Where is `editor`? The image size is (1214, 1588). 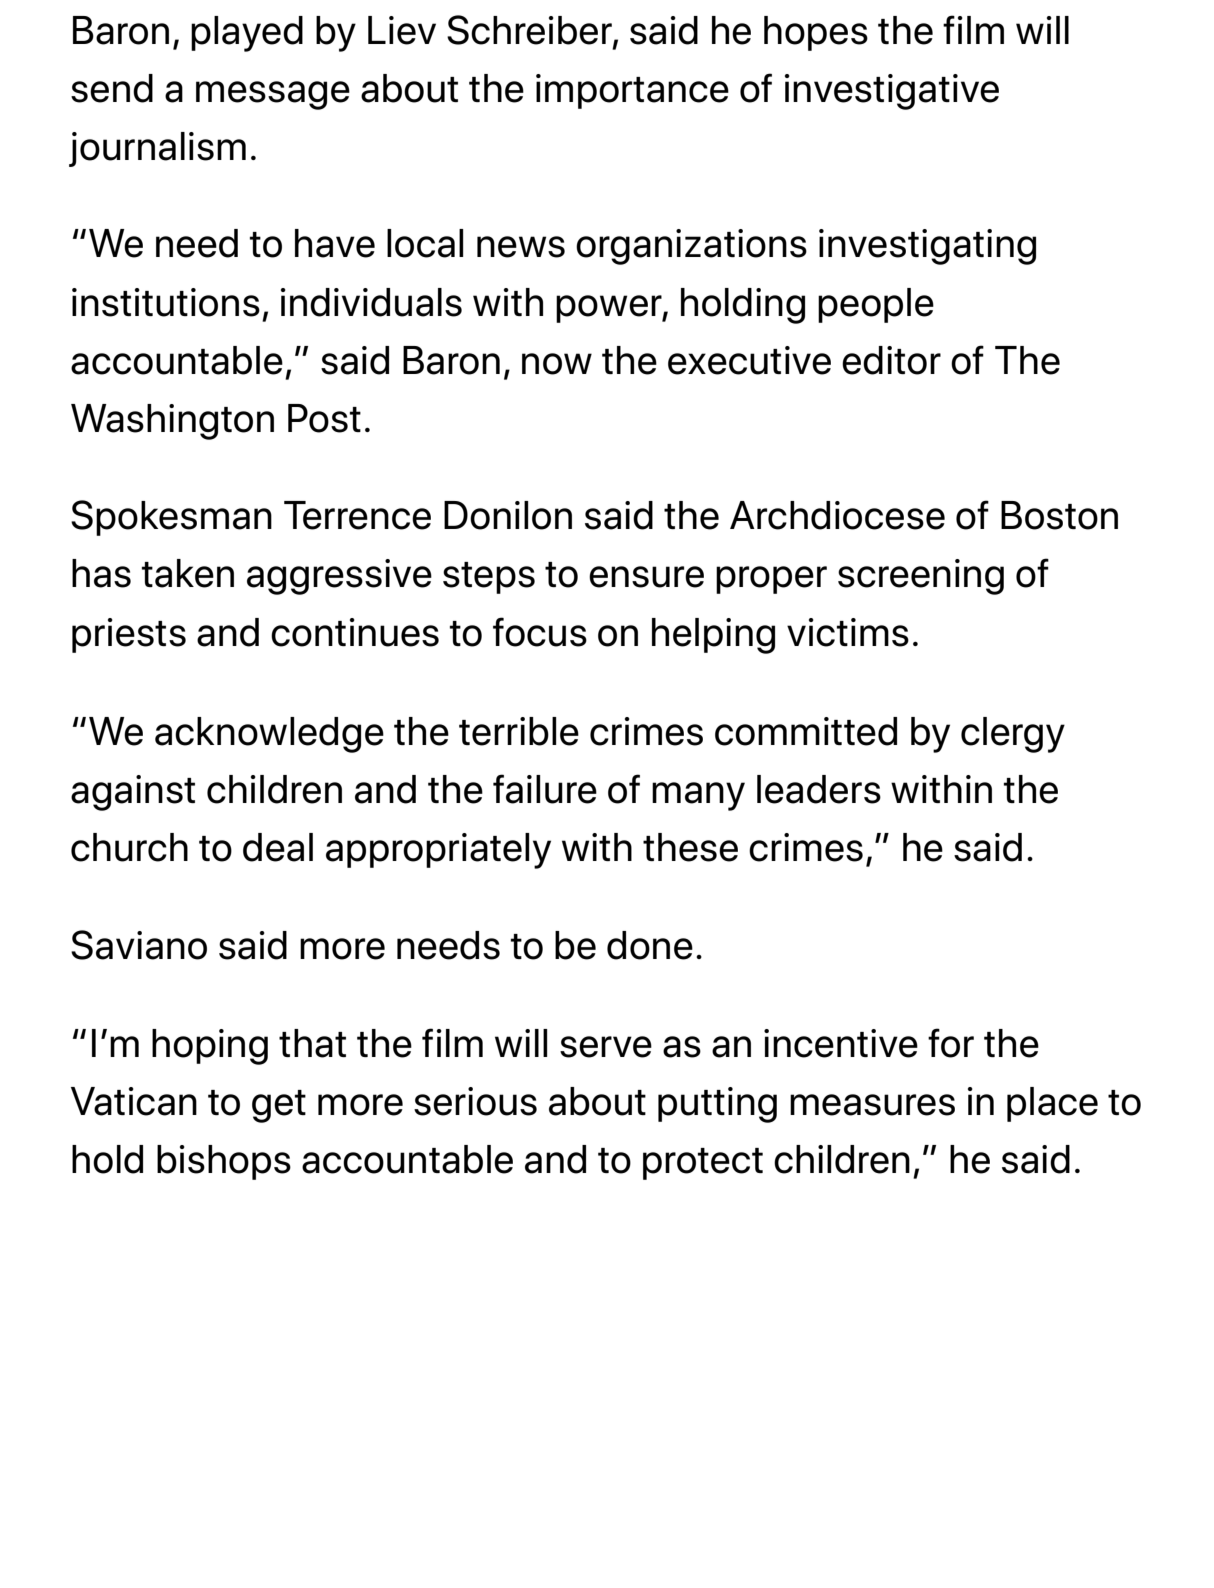
editor is located at coordinates (891, 360).
